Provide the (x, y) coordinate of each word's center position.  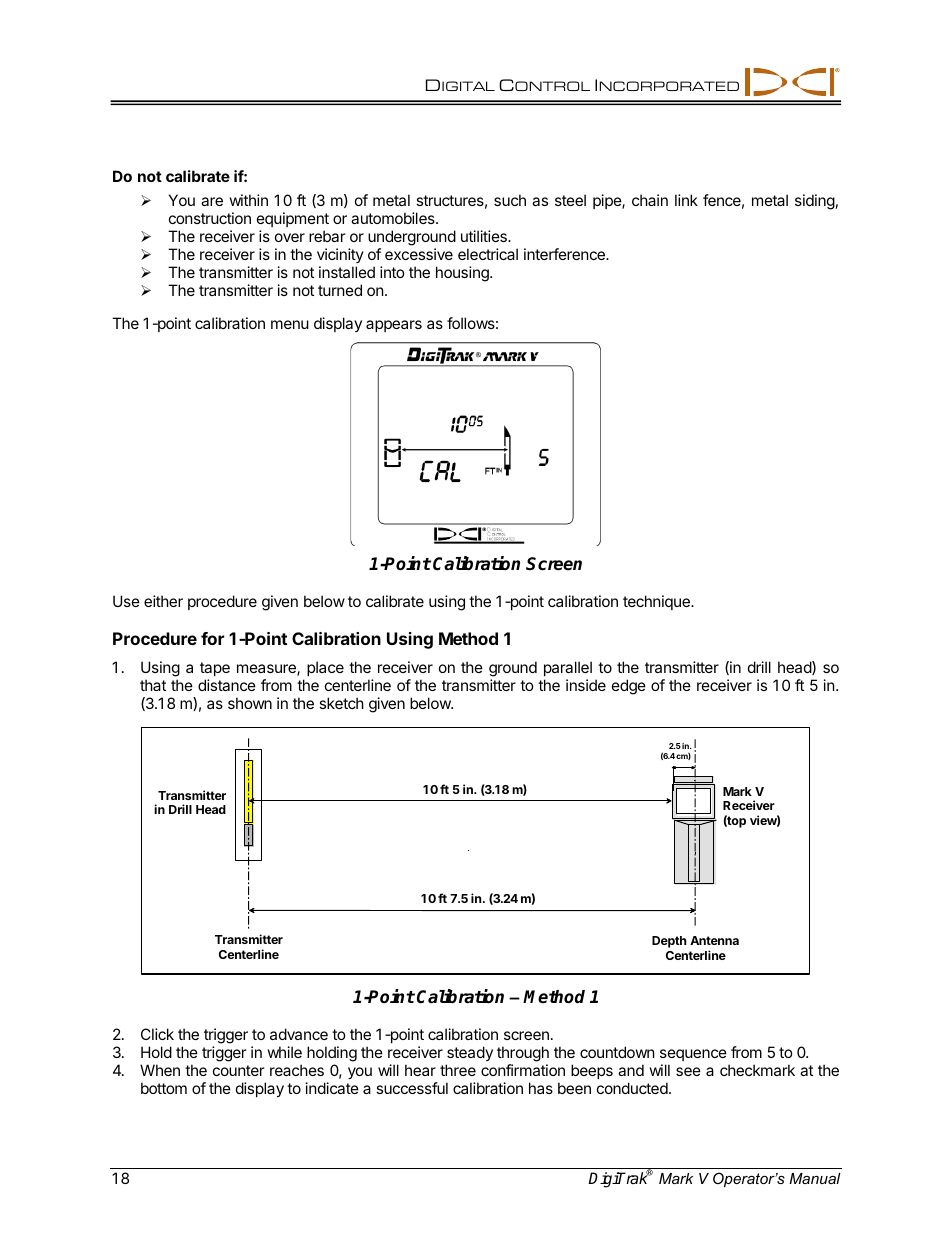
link (686, 200)
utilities (485, 236)
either (163, 601)
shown (250, 703)
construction (210, 218)
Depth (669, 942)
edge (629, 687)
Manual (815, 1178)
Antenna (714, 940)
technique (657, 602)
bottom (164, 1088)
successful (412, 1088)
